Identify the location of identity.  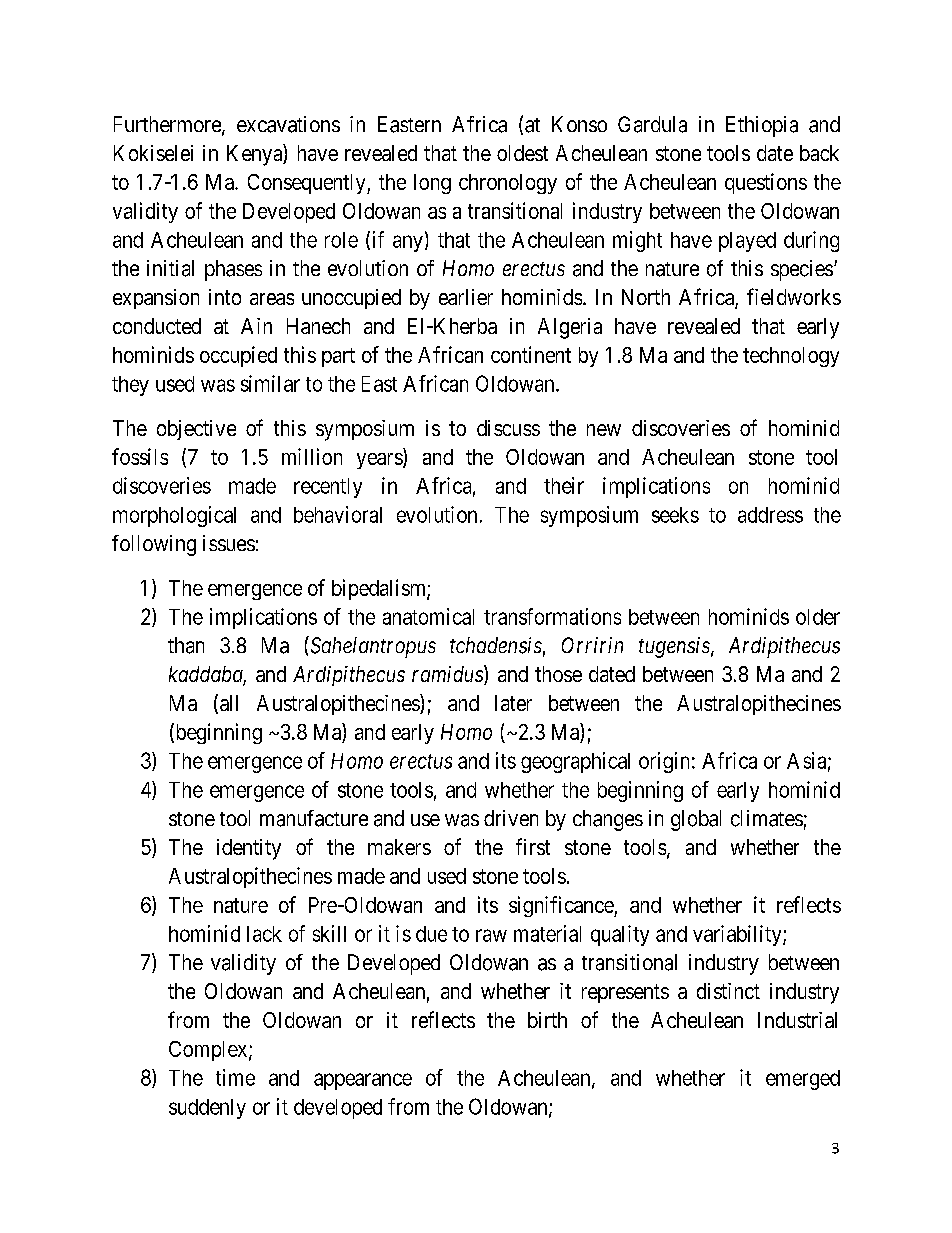
(249, 849).
